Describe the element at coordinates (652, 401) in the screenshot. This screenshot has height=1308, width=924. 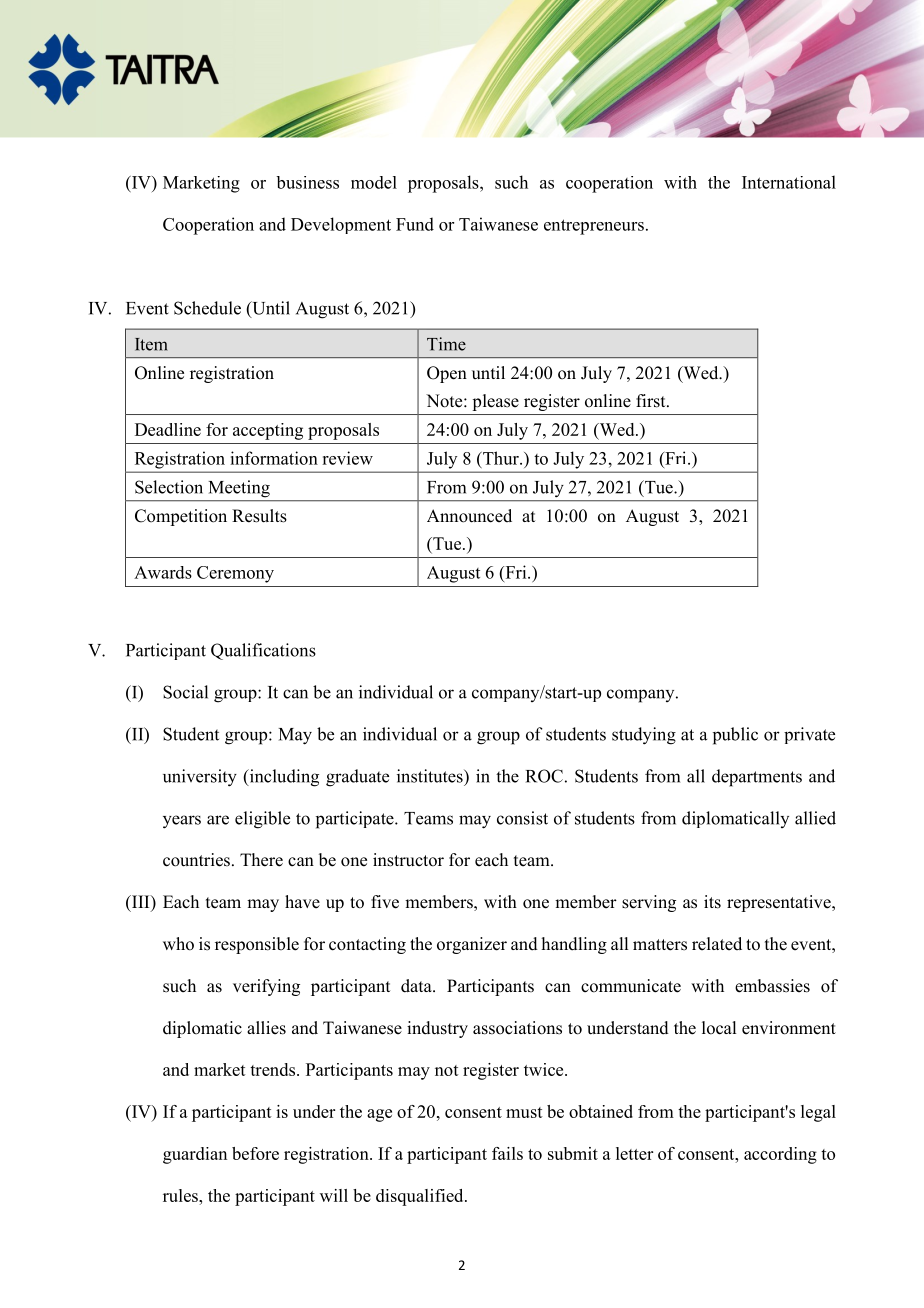
I see `first` at that location.
